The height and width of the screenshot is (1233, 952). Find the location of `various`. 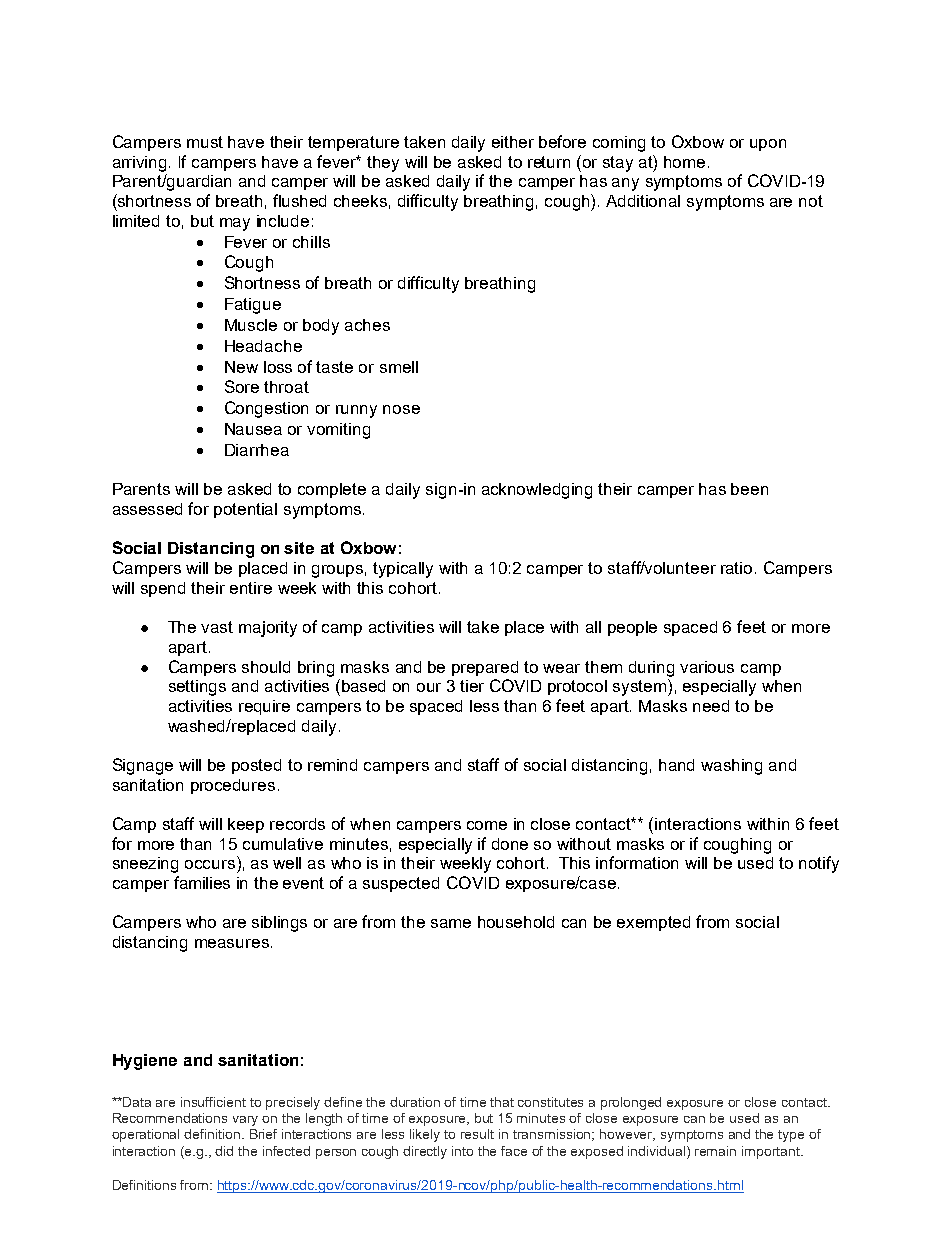

various is located at coordinates (707, 667).
